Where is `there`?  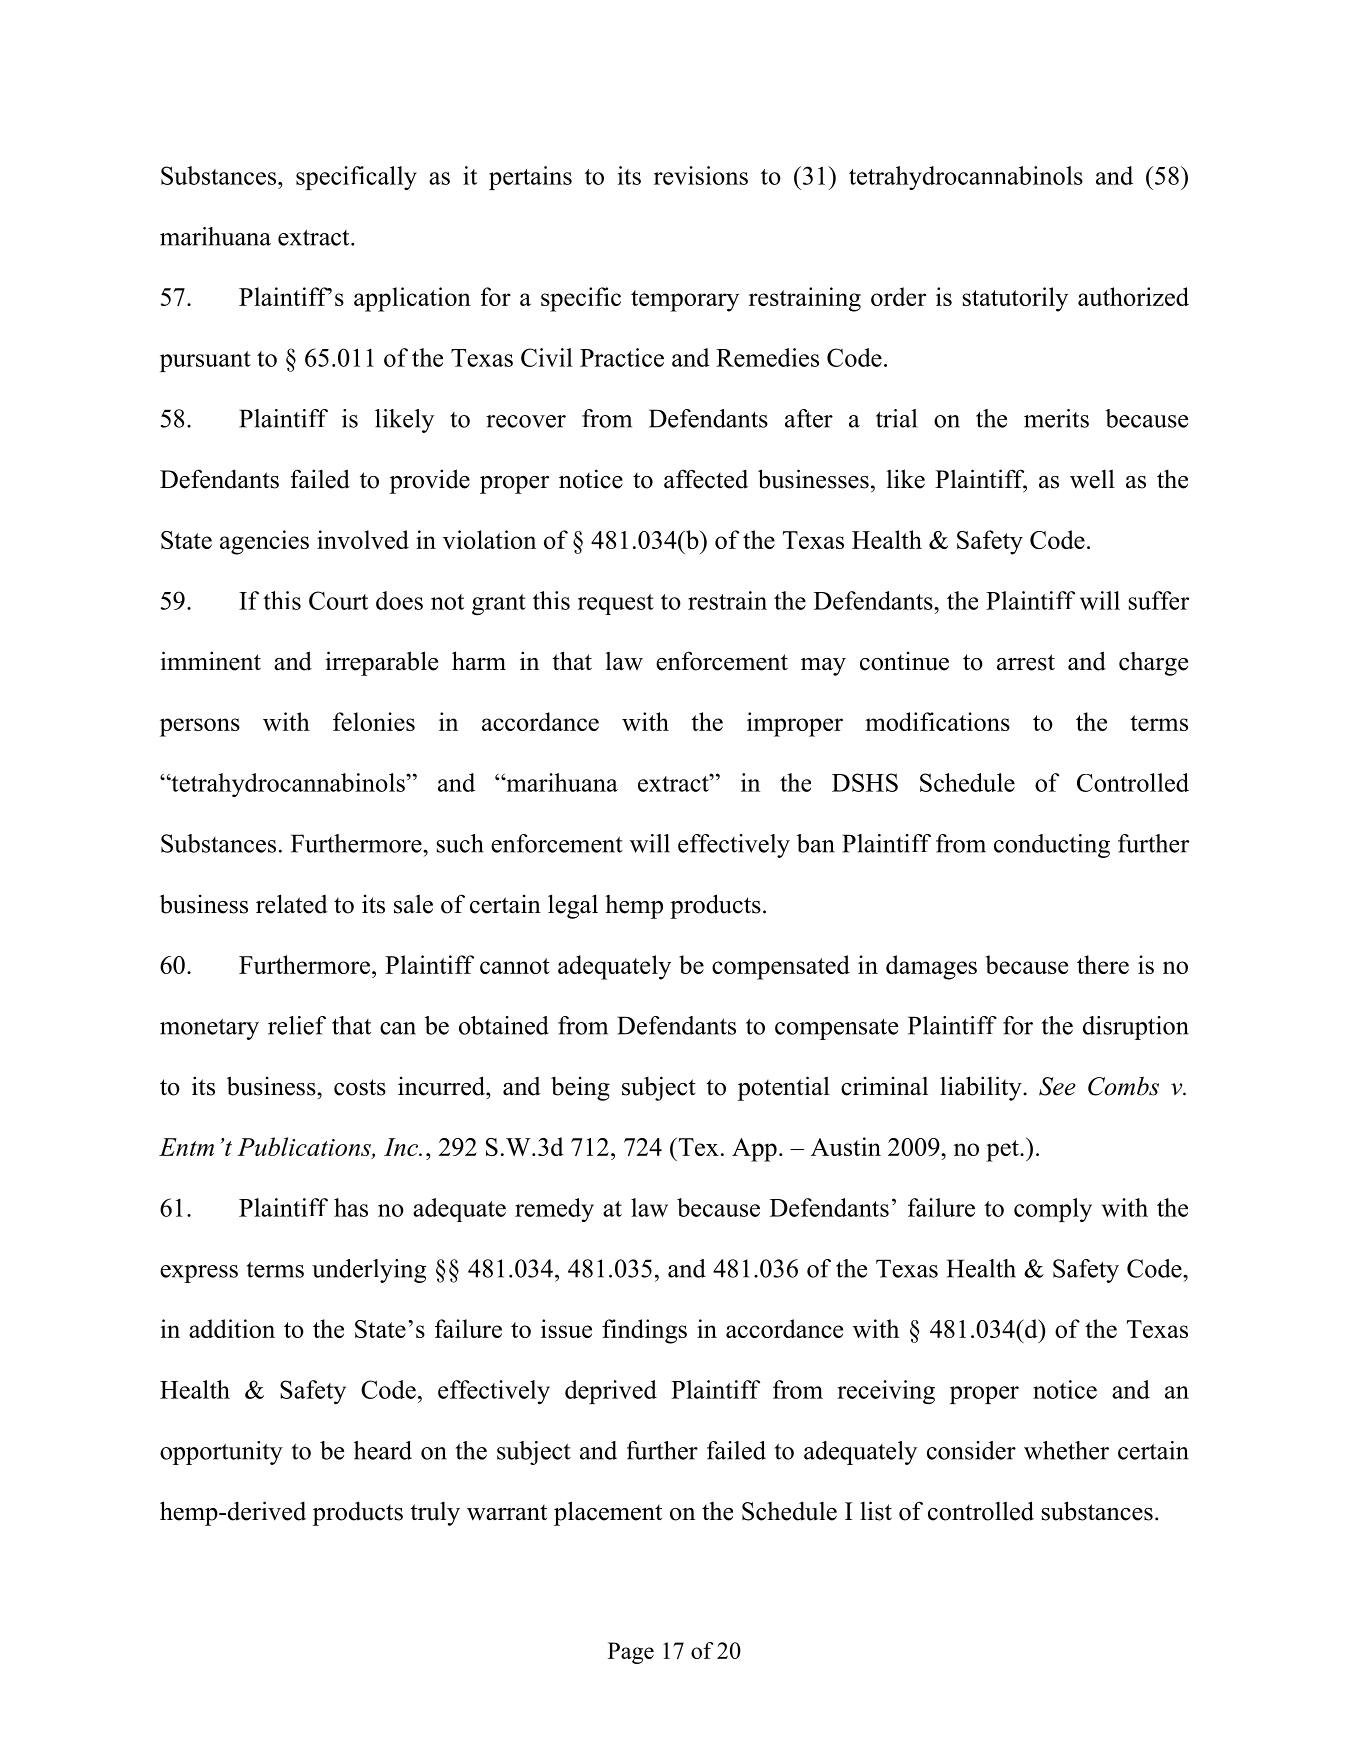 there is located at coordinates (1103, 964).
